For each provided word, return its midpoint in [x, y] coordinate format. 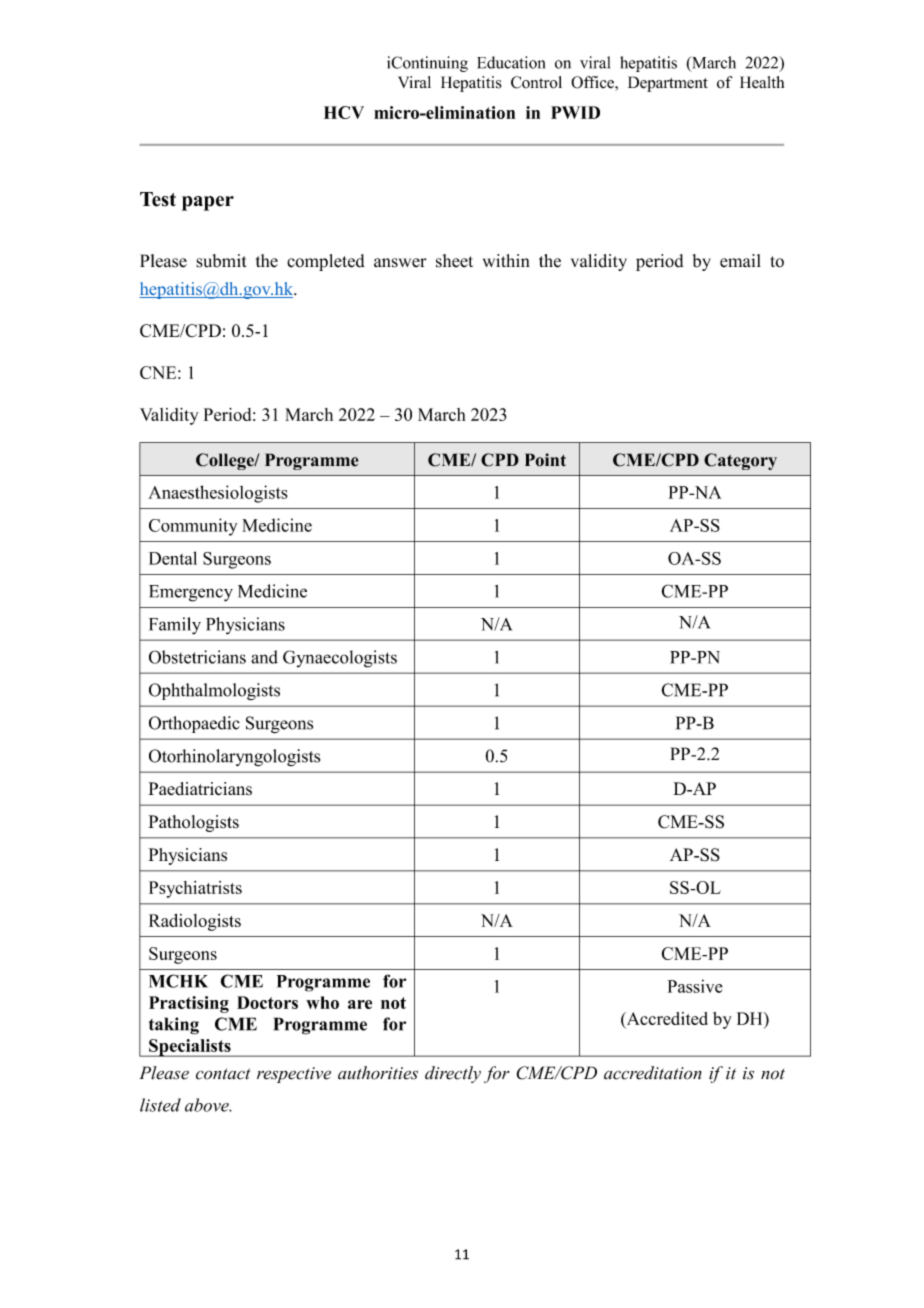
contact [223, 1074]
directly [453, 1074]
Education [511, 62]
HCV [344, 112]
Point [545, 460]
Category [740, 461]
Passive [695, 986]
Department [668, 84]
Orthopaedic [194, 724]
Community [193, 527]
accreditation [653, 1073]
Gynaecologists [340, 659]
